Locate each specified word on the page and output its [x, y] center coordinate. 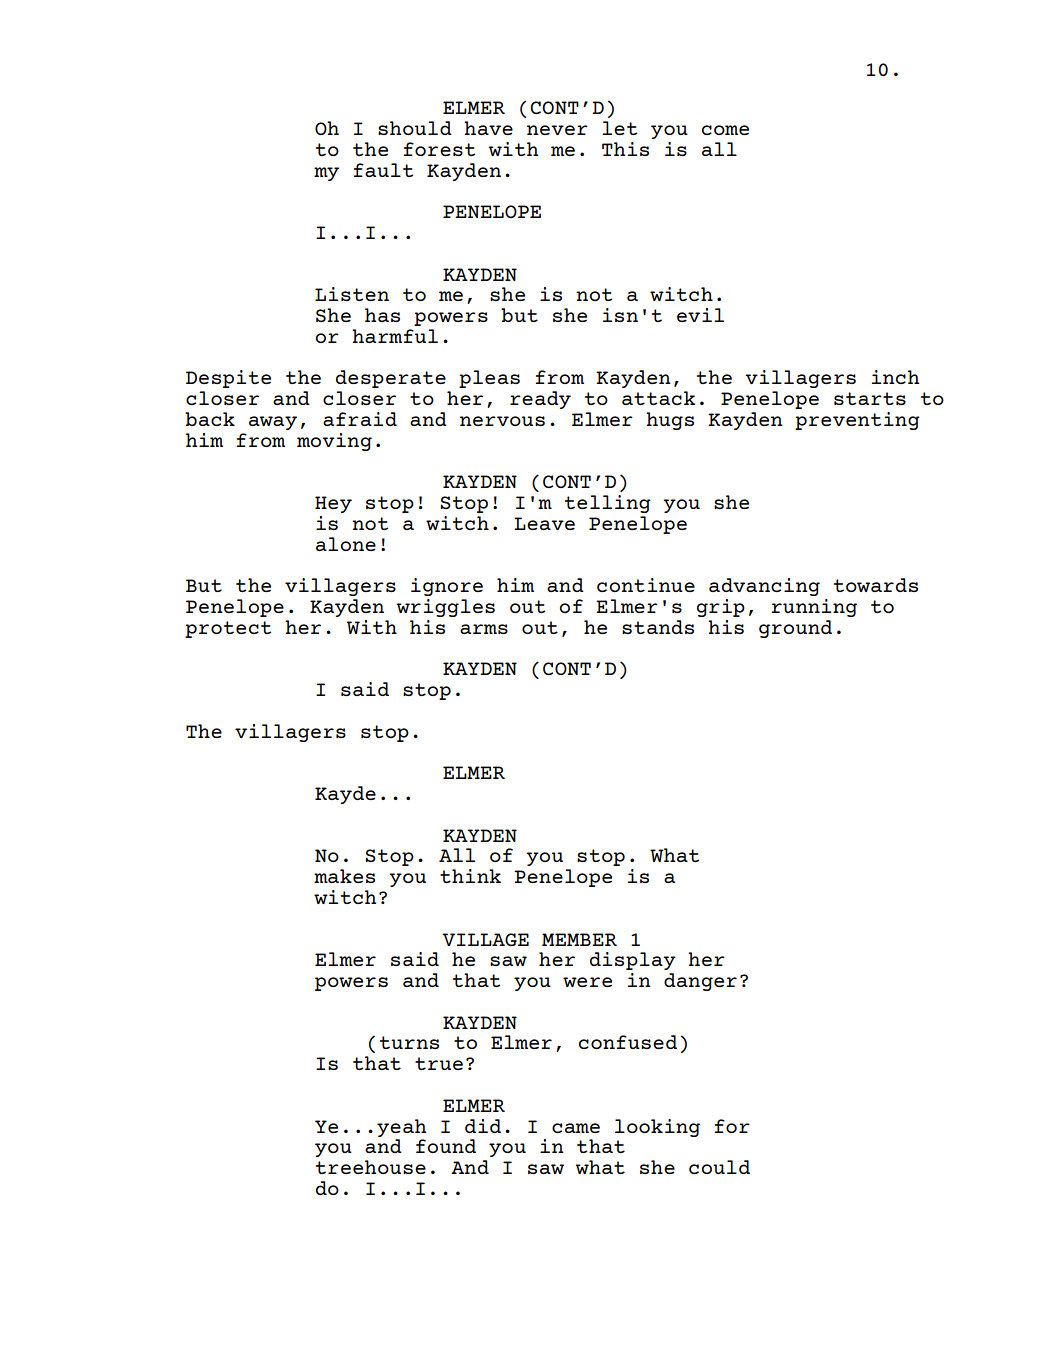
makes [344, 876]
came [576, 1128]
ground [795, 629]
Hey [333, 504]
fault [383, 170]
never [557, 130]
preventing [857, 421]
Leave [544, 523]
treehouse [371, 1167]
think [470, 876]
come [725, 130]
